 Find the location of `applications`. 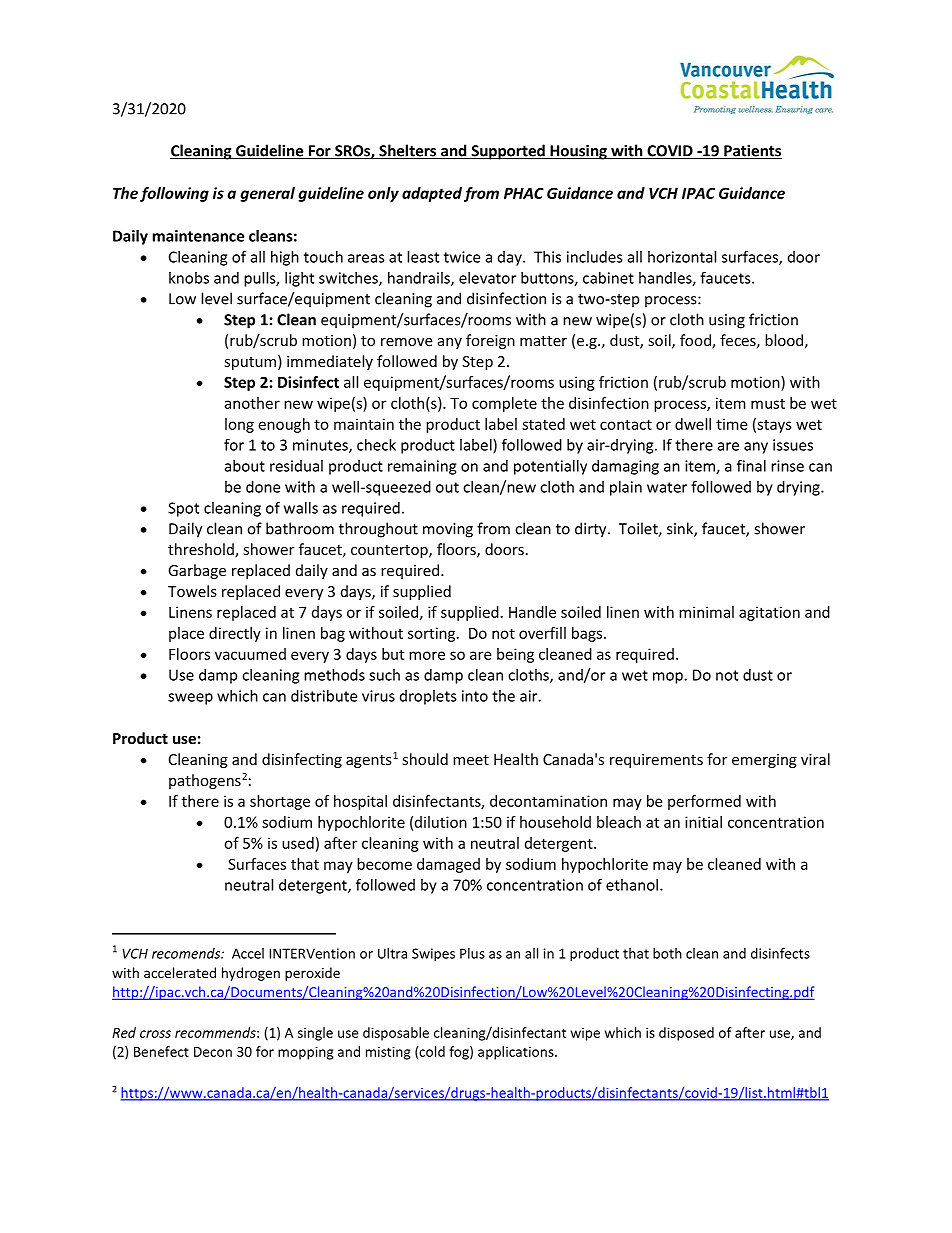

applications is located at coordinates (517, 1053).
